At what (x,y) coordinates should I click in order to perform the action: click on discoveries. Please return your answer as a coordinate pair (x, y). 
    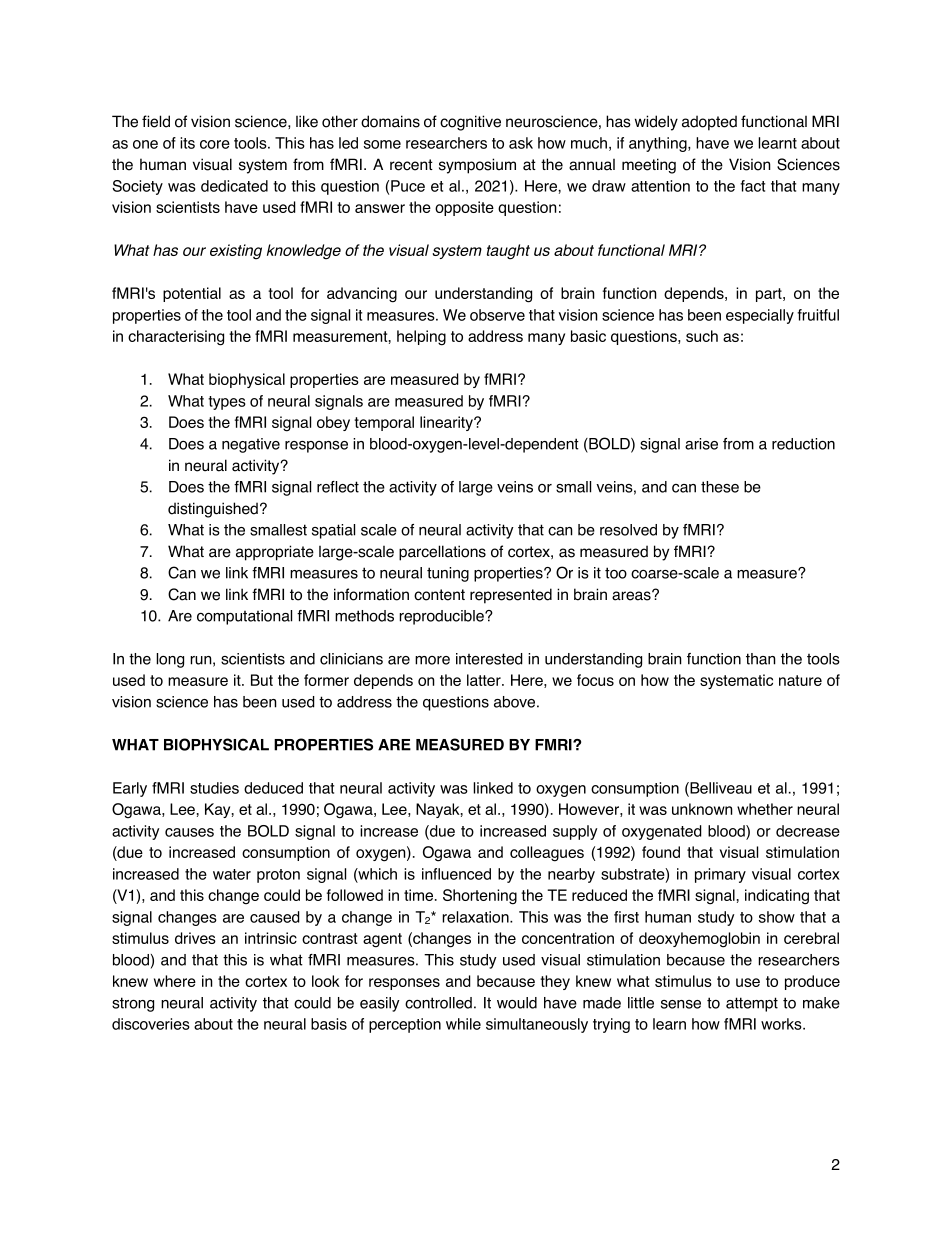
    Looking at the image, I should click on (151, 1024).
